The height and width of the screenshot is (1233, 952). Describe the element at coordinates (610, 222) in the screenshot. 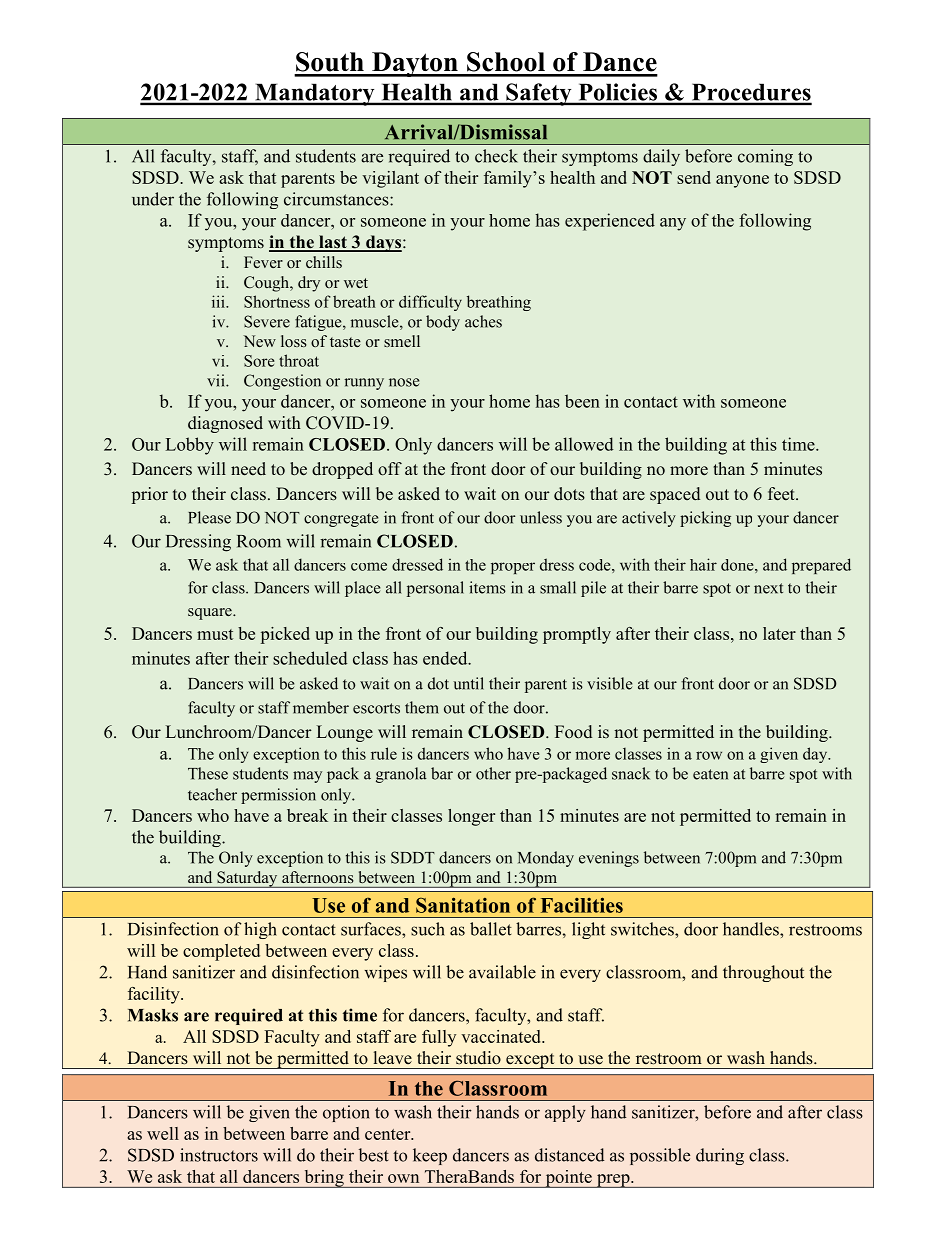

I see `experienced` at that location.
